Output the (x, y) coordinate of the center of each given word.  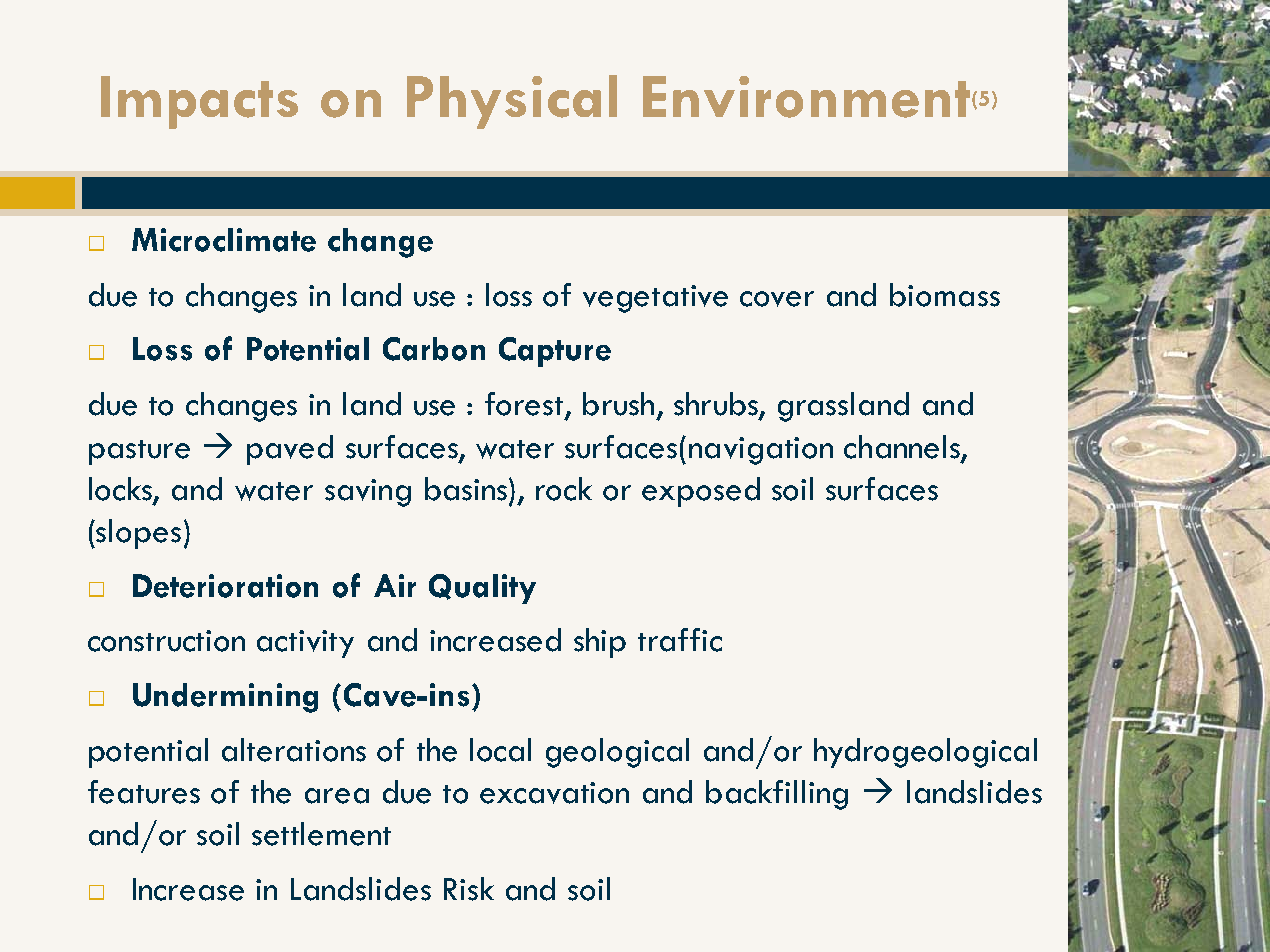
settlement (321, 834)
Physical (512, 102)
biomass (945, 295)
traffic (680, 640)
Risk (469, 889)
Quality (482, 589)
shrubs (717, 405)
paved (290, 450)
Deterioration (225, 586)
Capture (555, 352)
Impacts (199, 102)
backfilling (777, 795)
